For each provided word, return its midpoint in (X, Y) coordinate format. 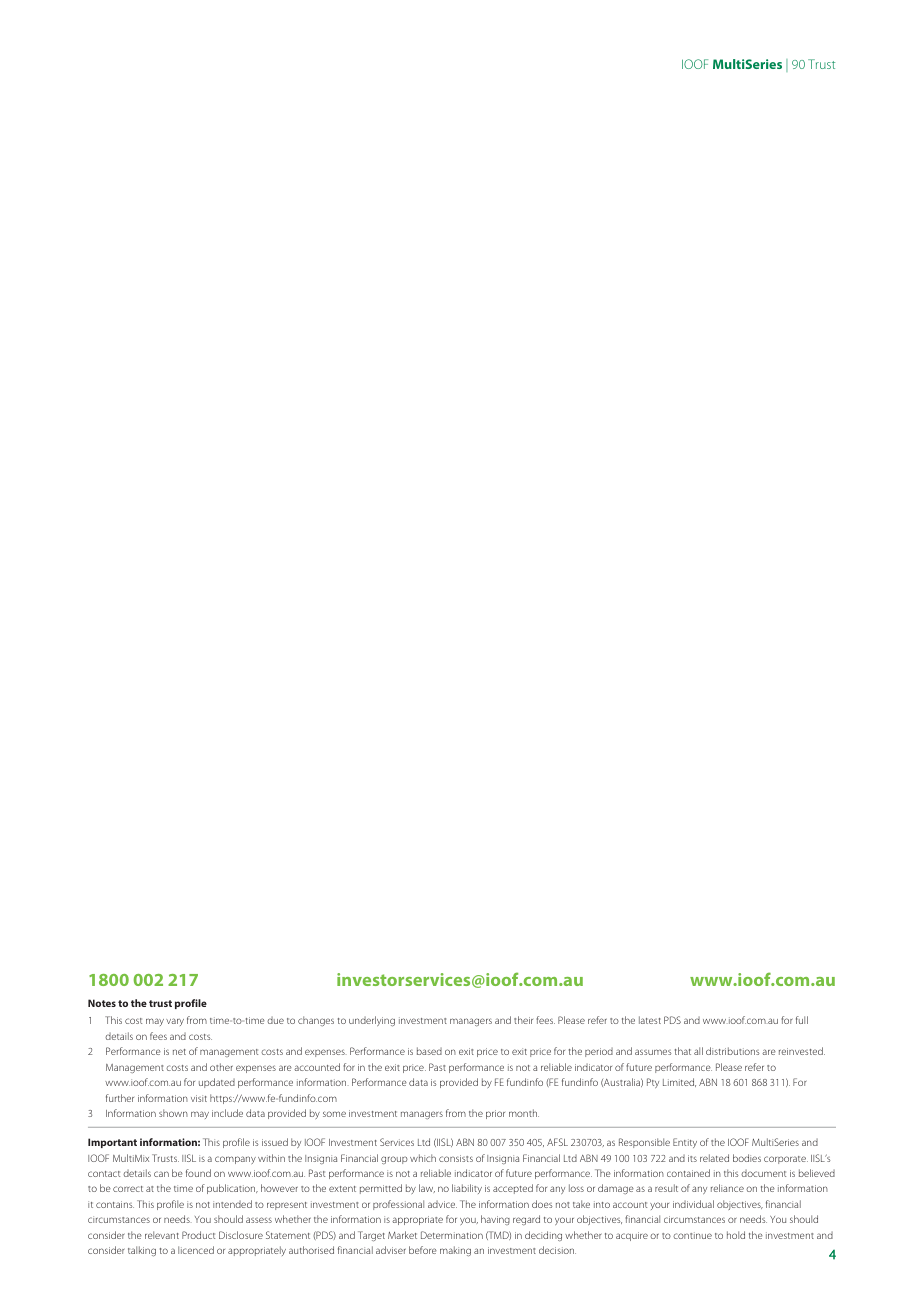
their (523, 1020)
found (198, 1173)
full (802, 1020)
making (455, 1251)
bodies (747, 1158)
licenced (196, 1250)
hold (736, 1235)
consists (456, 1158)
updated (217, 1083)
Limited (679, 1082)
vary (175, 1022)
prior (495, 1114)
